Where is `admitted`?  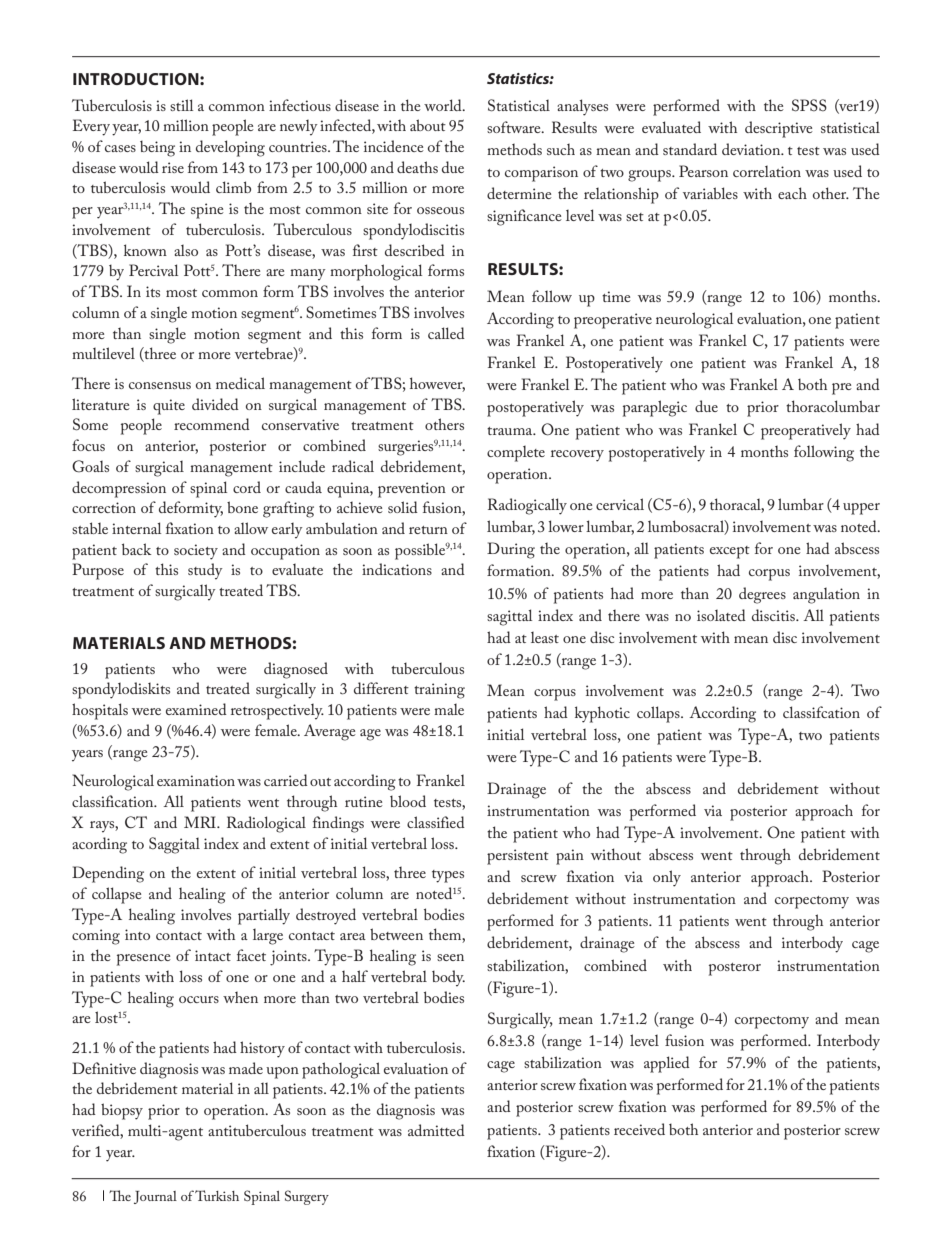 admitted is located at coordinates (436, 1130).
